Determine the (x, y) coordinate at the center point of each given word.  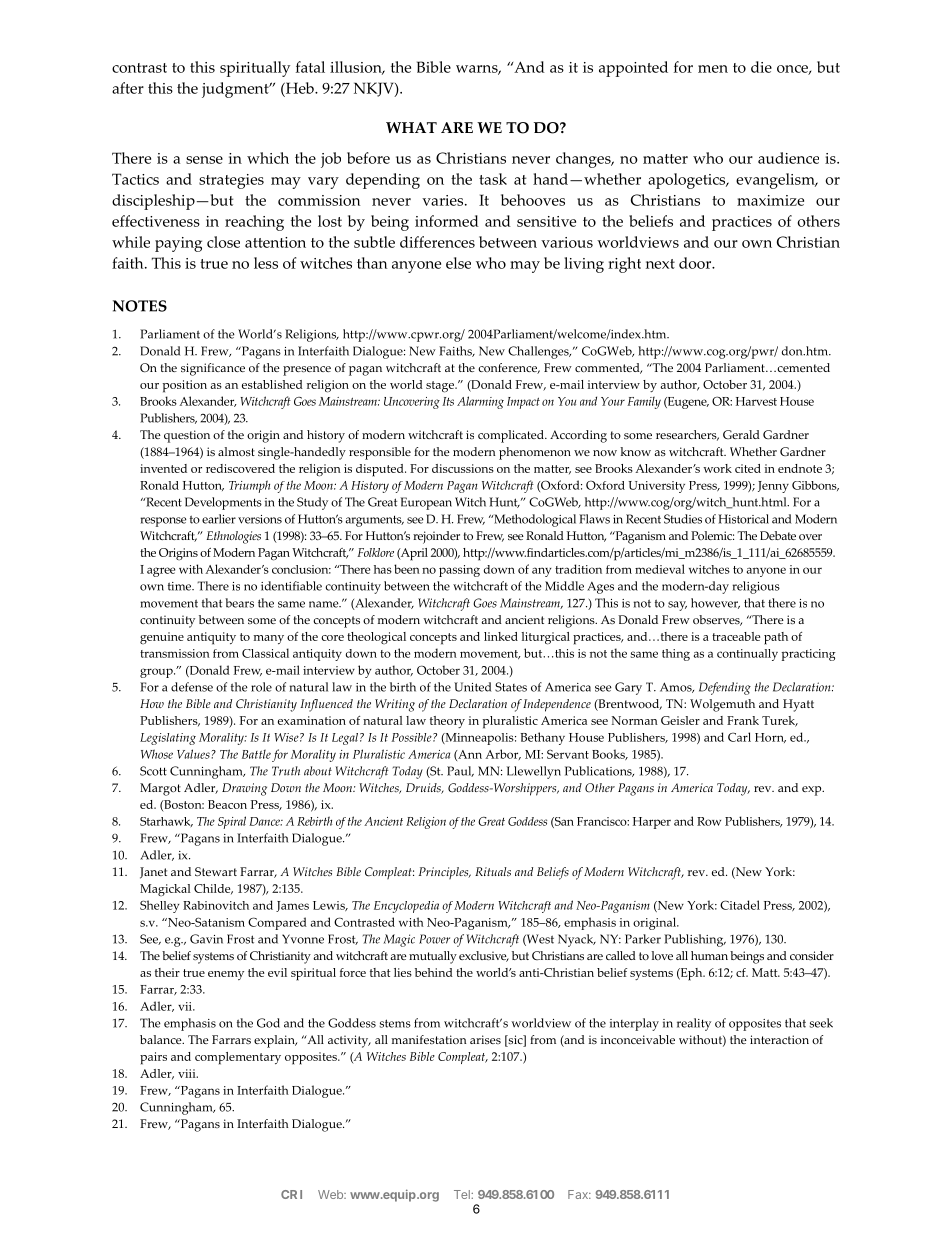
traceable (736, 636)
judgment (236, 90)
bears (239, 603)
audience (788, 158)
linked (501, 636)
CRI (291, 1194)
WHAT (411, 127)
